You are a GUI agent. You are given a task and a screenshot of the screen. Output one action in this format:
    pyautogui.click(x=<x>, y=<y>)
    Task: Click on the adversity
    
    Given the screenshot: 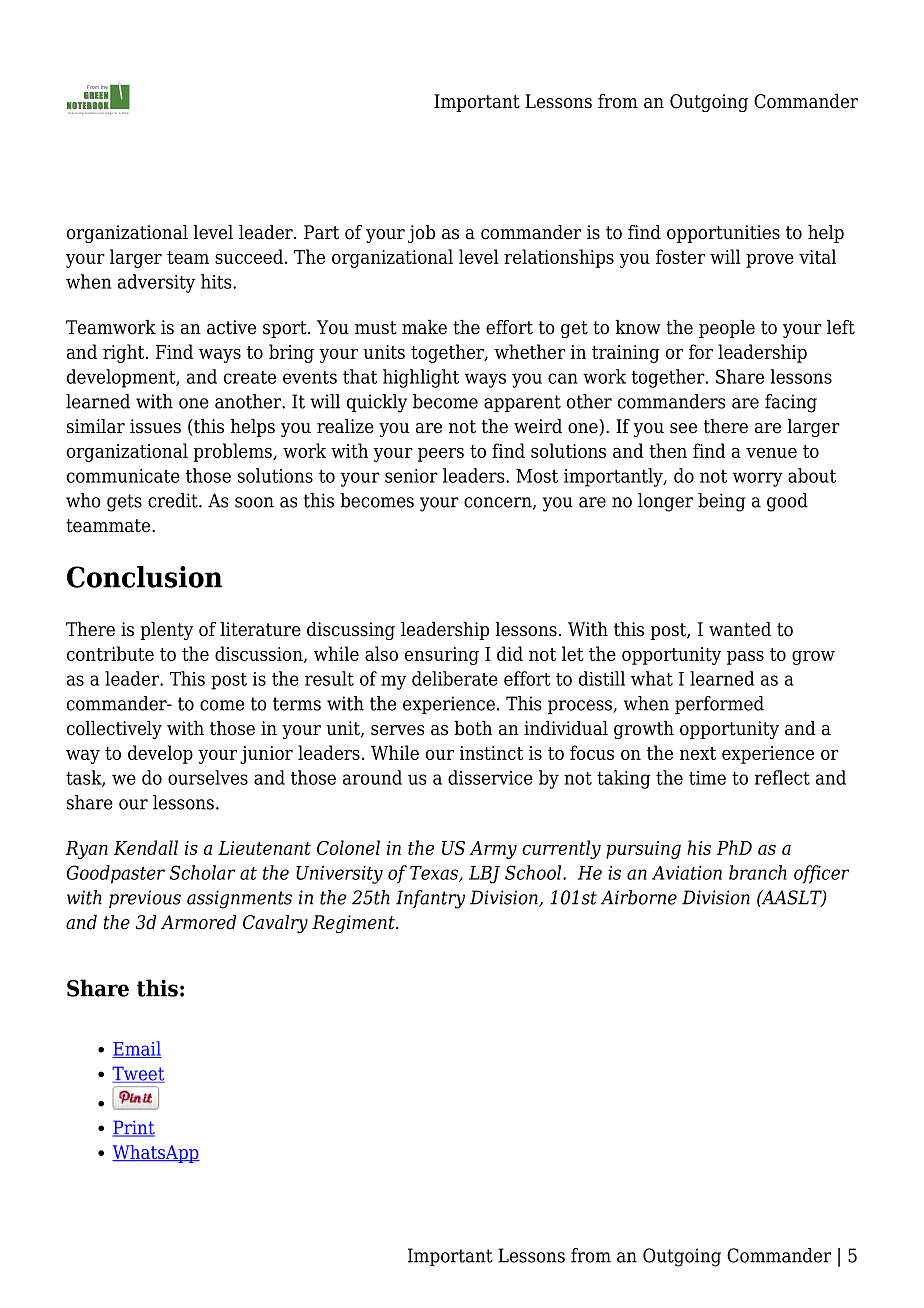 What is the action you would take?
    pyautogui.click(x=156, y=283)
